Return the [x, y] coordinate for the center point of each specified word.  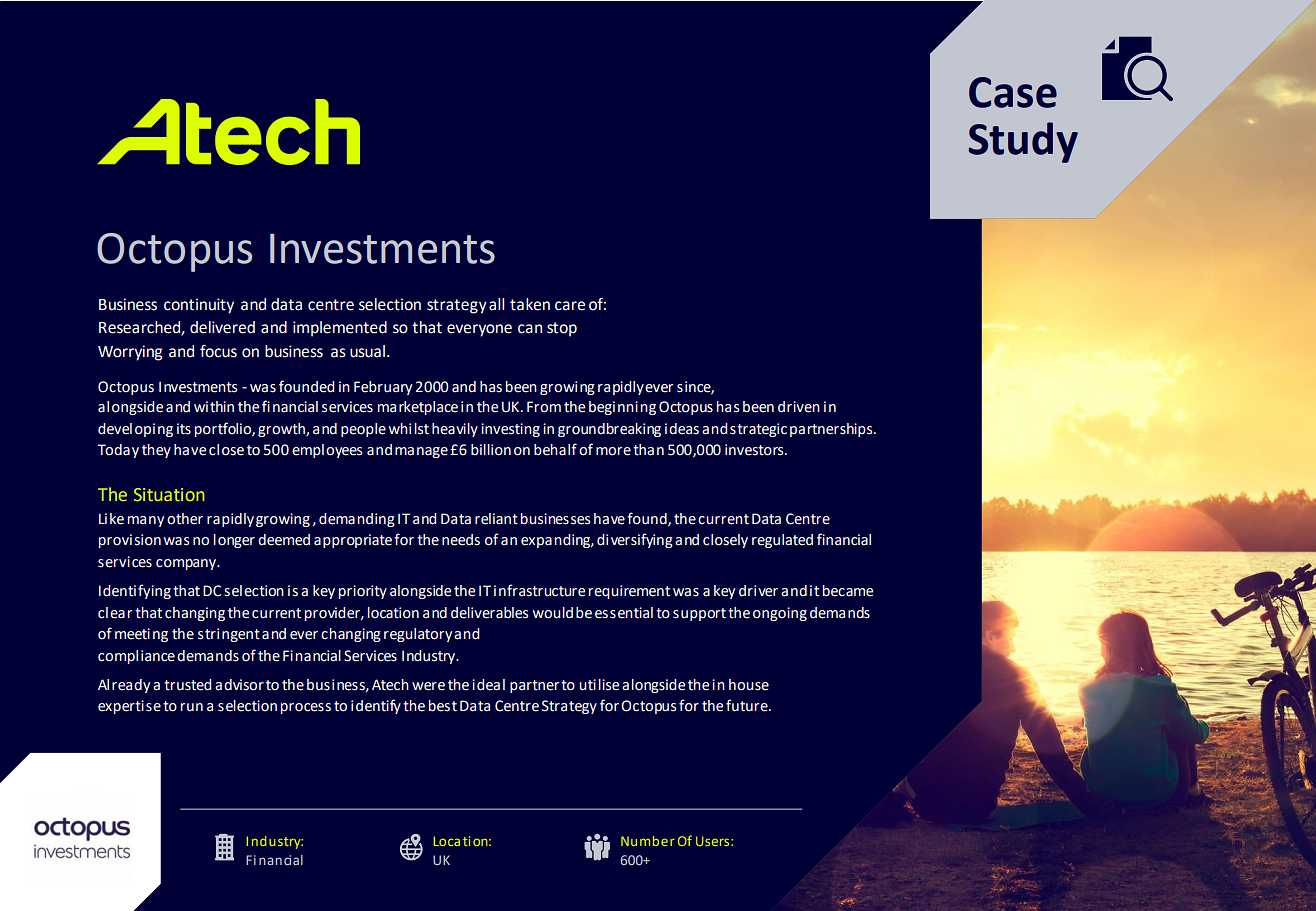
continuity [199, 306]
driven [799, 407]
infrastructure [539, 590]
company [187, 564]
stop [562, 329]
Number [648, 841]
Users [714, 841]
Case [1013, 92]
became [848, 591]
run [192, 707]
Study [1023, 142]
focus [218, 351]
